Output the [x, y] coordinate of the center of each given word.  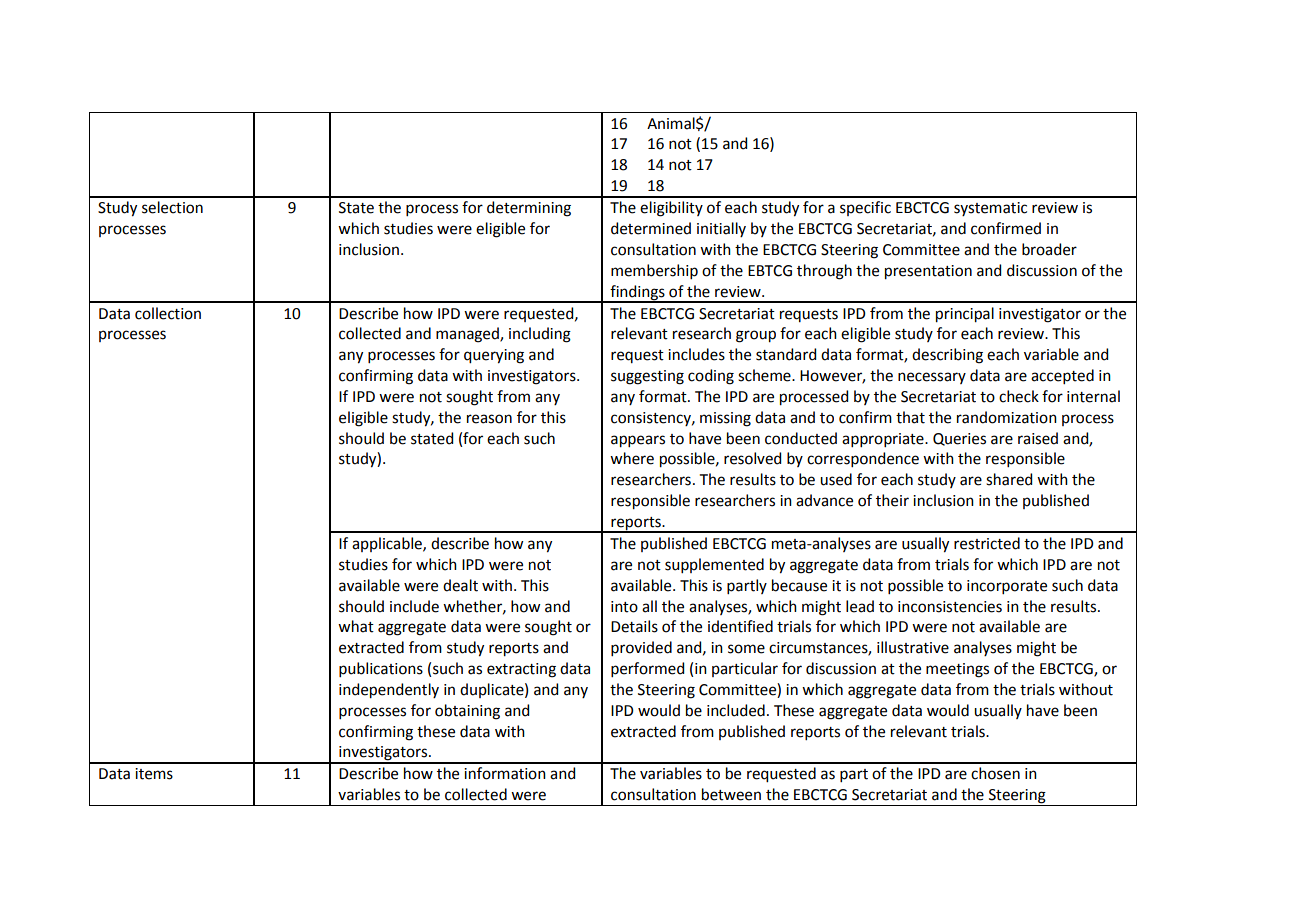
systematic [990, 209]
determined [651, 228]
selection [172, 207]
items [154, 774]
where [632, 458]
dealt [460, 585]
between [731, 794]
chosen [995, 773]
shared [1009, 479]
